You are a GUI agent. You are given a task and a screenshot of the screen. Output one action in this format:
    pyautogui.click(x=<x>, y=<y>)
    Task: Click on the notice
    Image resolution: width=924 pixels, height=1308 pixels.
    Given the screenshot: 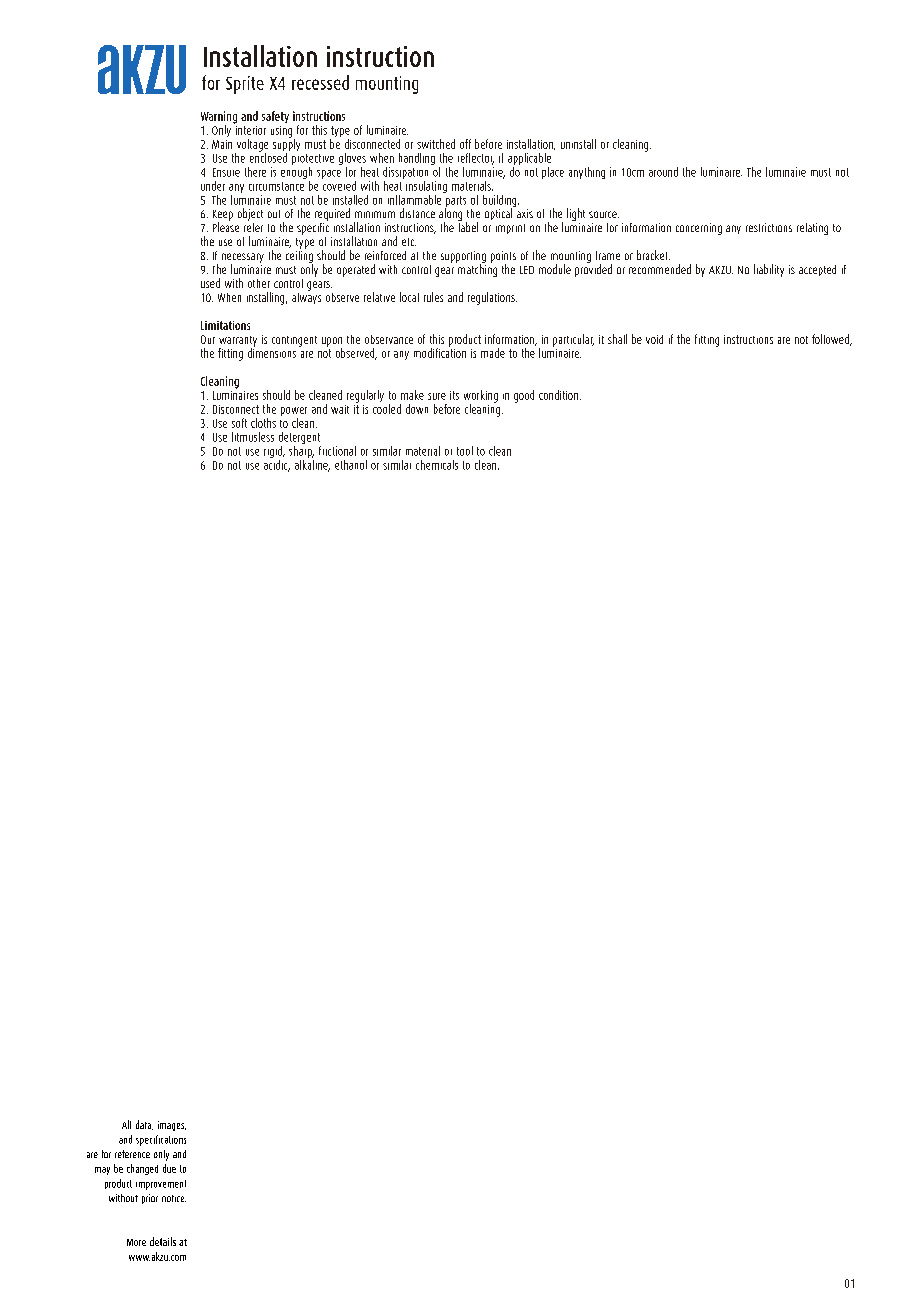 What is the action you would take?
    pyautogui.click(x=174, y=1198)
